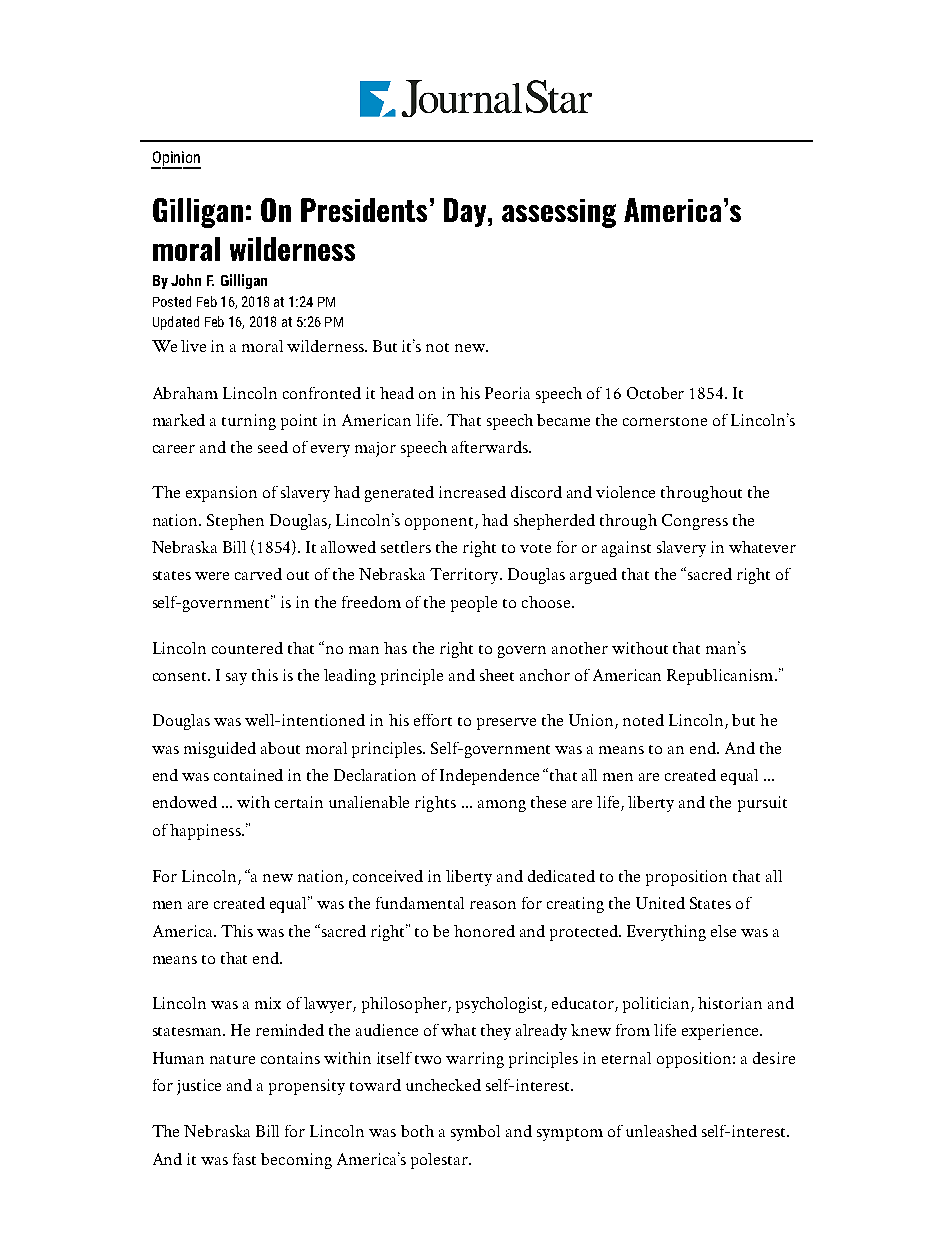 The width and height of the document is (952, 1233). What do you see at coordinates (249, 422) in the document?
I see `turning` at bounding box center [249, 422].
